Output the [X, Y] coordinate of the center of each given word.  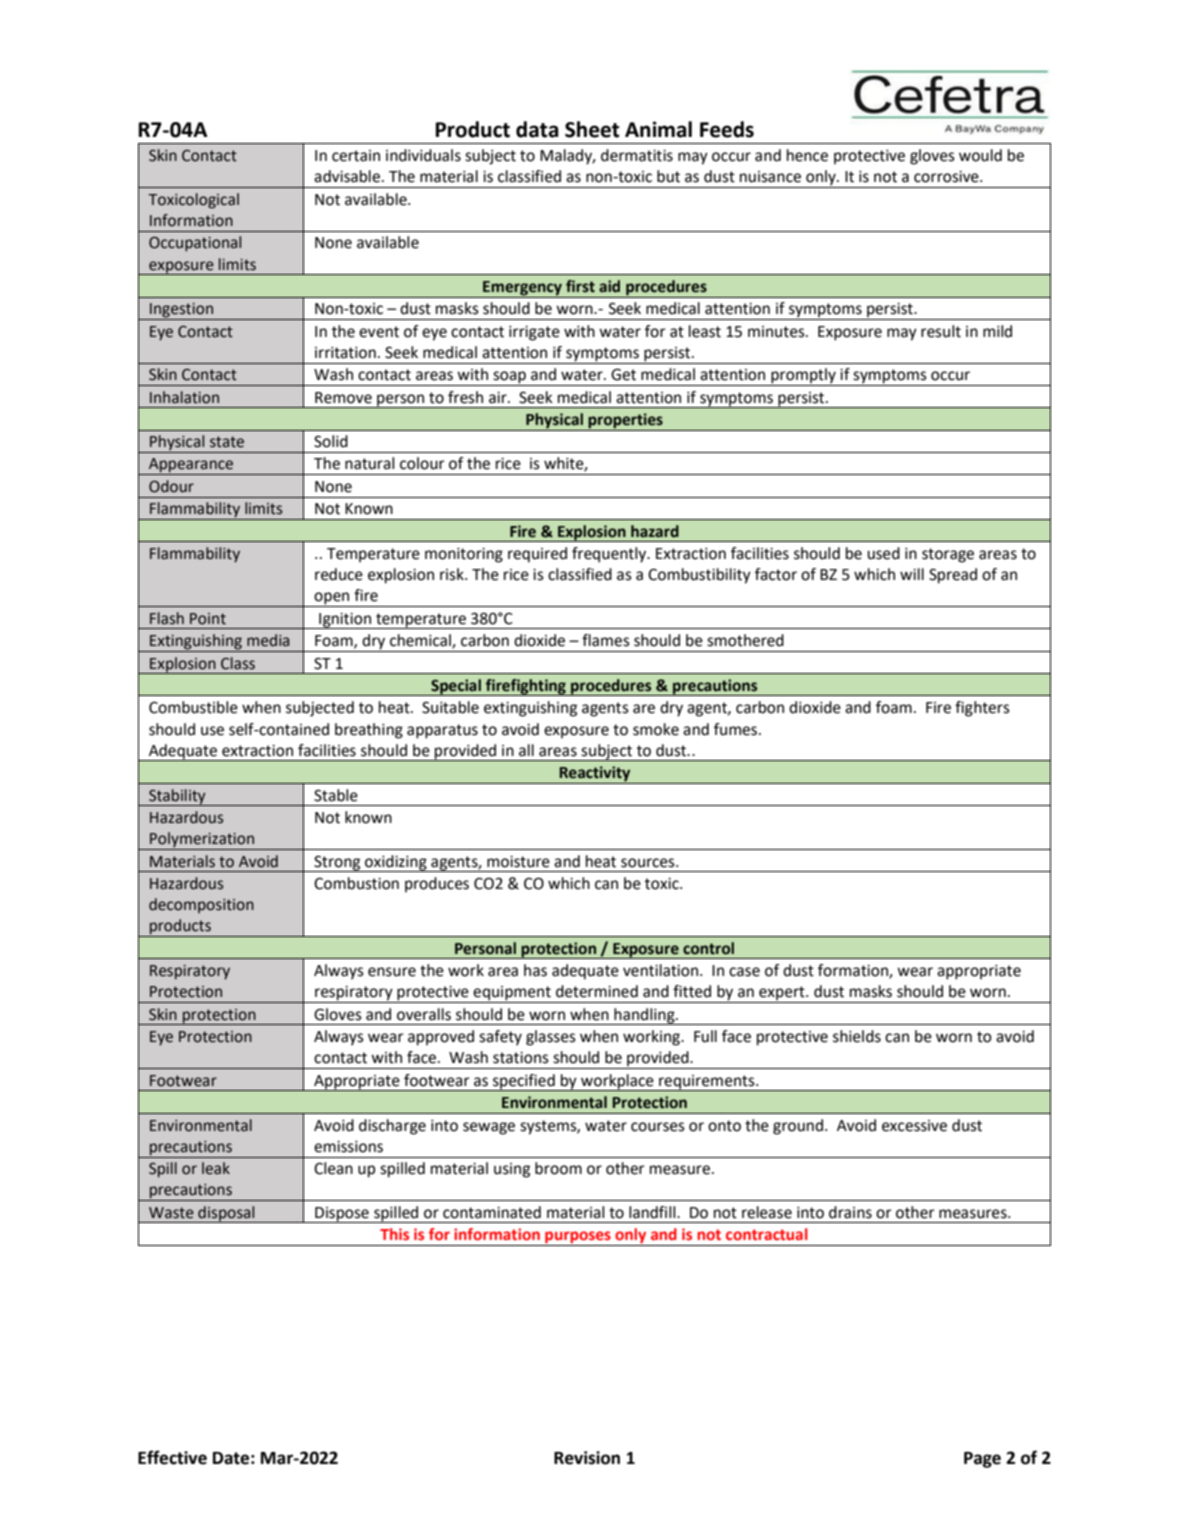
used [883, 553]
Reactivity [595, 775]
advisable [347, 176]
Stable [336, 795]
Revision [587, 1458]
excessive [914, 1126]
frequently [610, 555]
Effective [172, 1457]
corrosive [947, 177]
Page [982, 1460]
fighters [982, 709]
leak [216, 1168]
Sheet [592, 129]
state [227, 442]
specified [524, 1082]
